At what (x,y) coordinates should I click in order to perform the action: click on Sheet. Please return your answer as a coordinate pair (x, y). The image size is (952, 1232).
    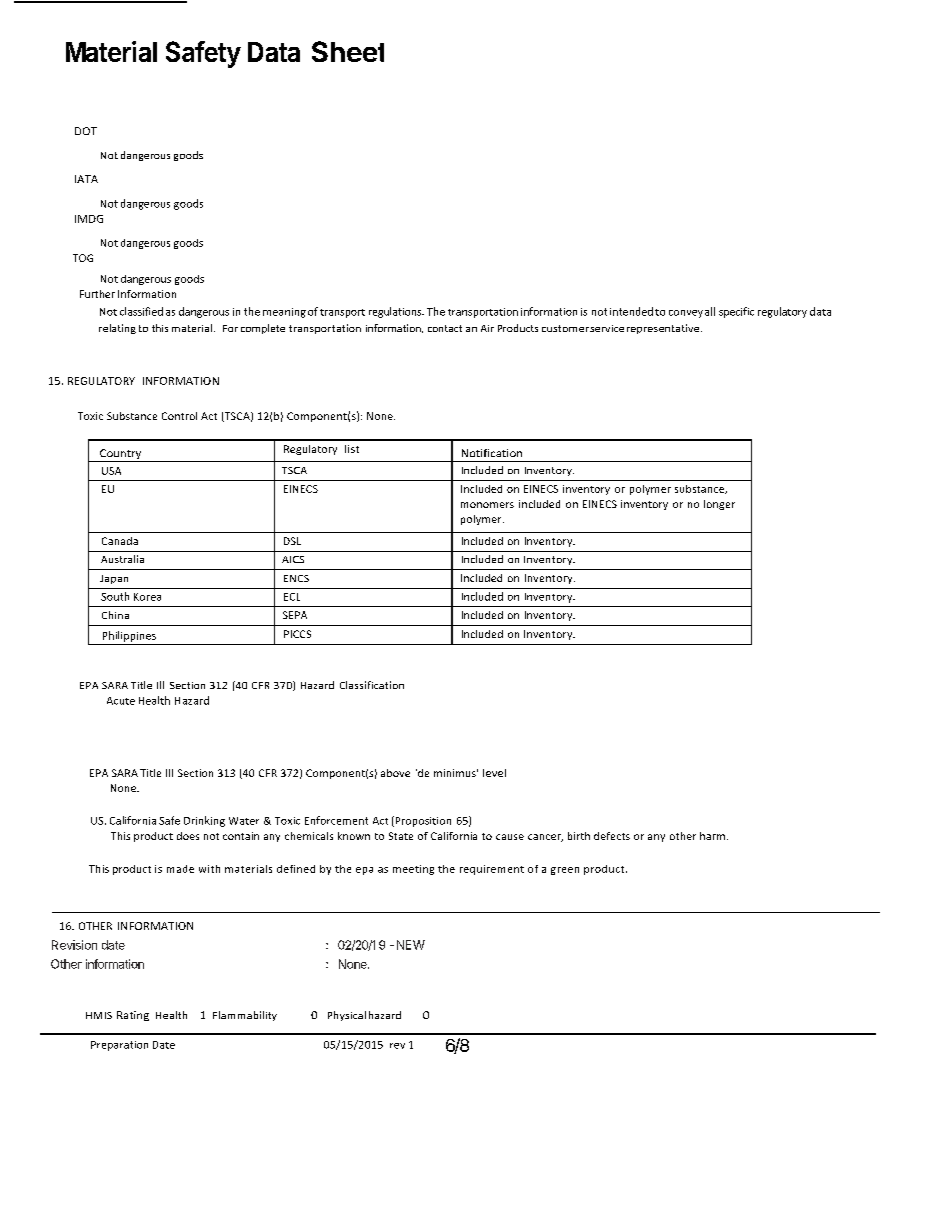
    Looking at the image, I should click on (348, 51).
